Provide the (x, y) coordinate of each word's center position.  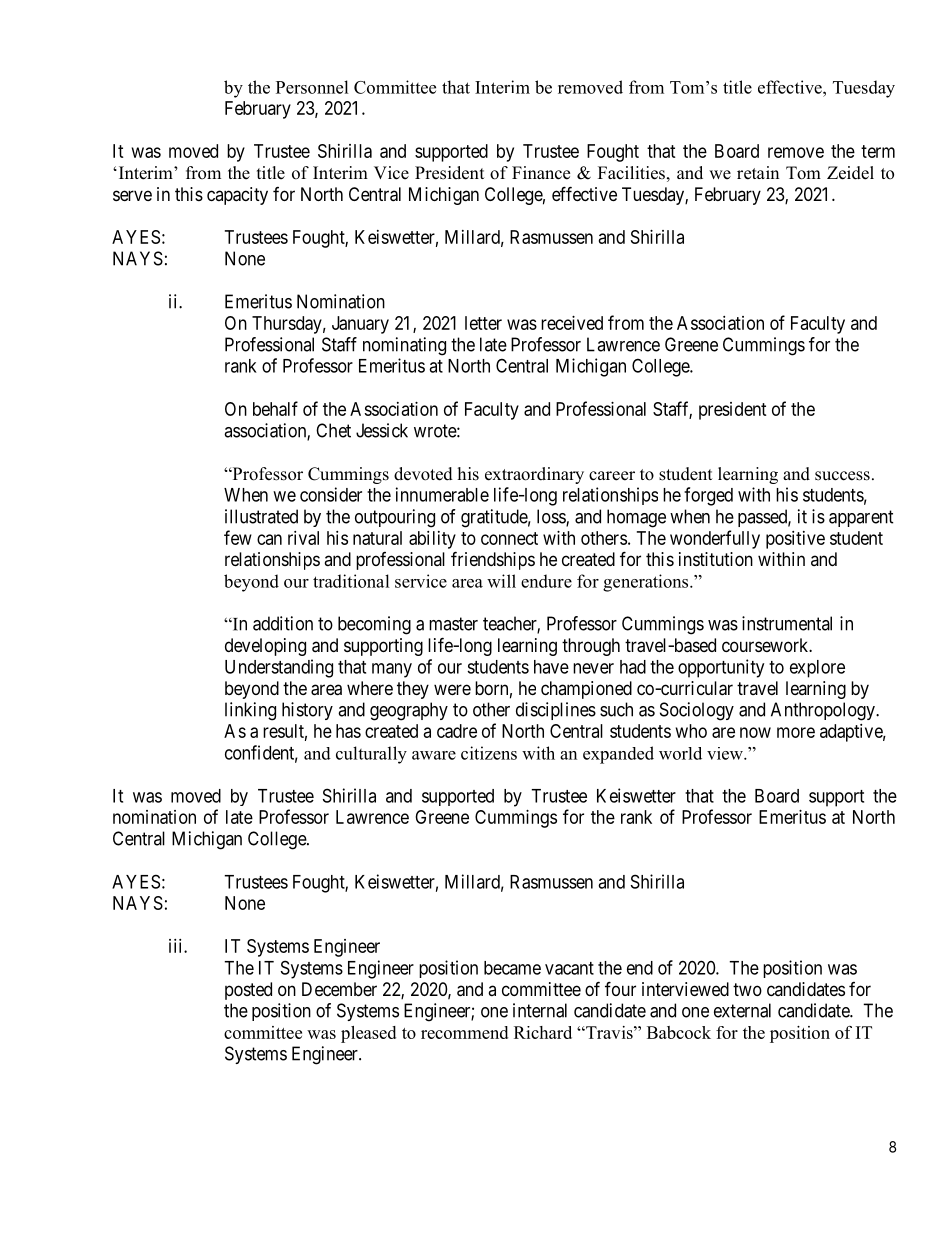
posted (248, 991)
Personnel (312, 87)
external (742, 1010)
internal (540, 1010)
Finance (541, 173)
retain (758, 173)
